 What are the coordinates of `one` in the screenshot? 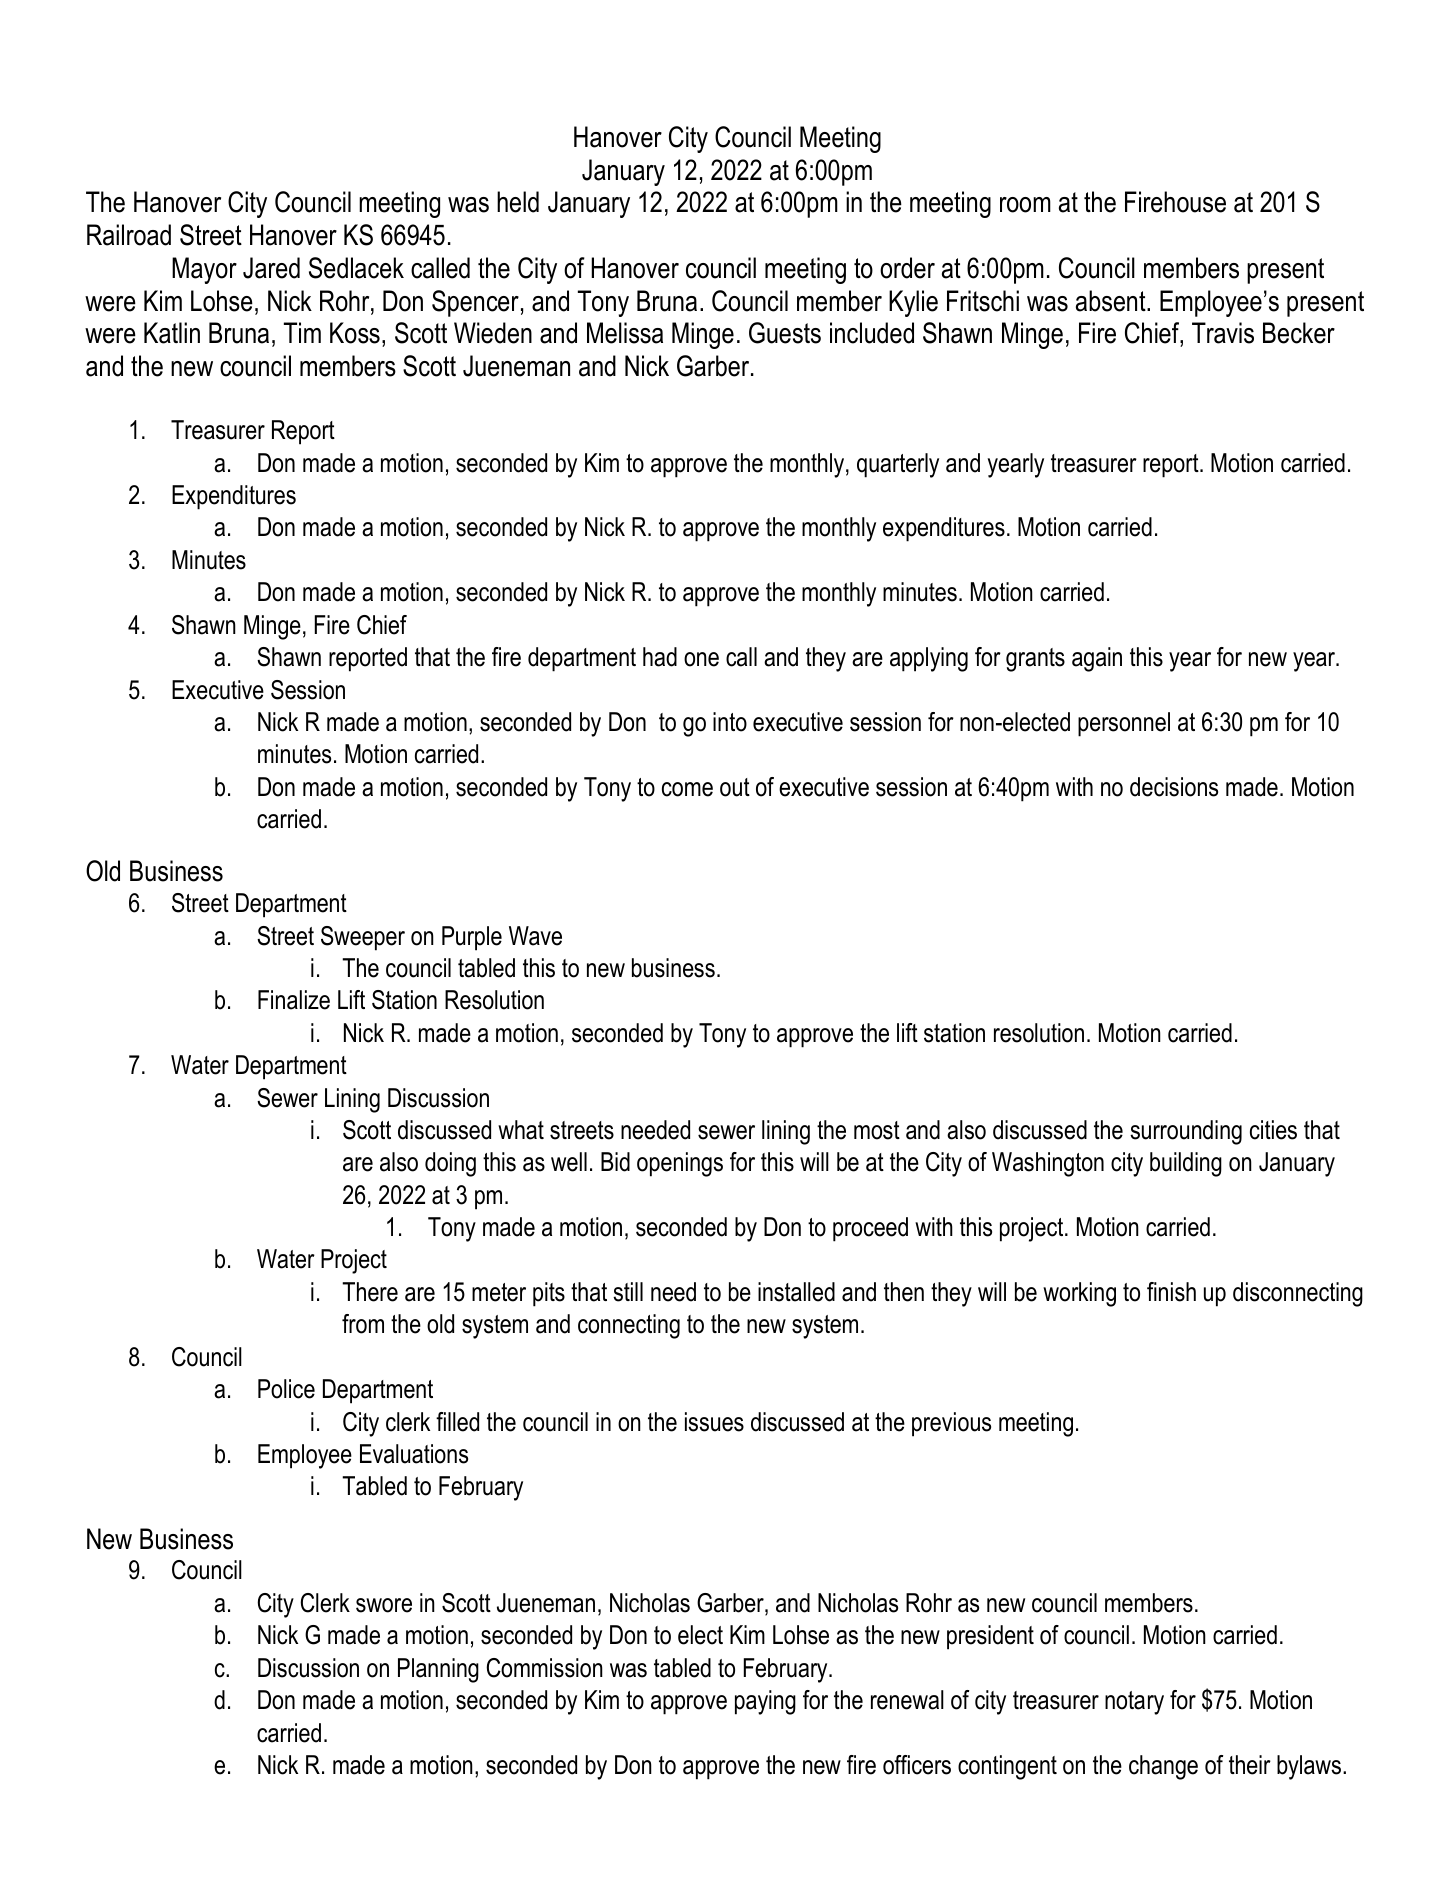 It's located at (701, 659).
